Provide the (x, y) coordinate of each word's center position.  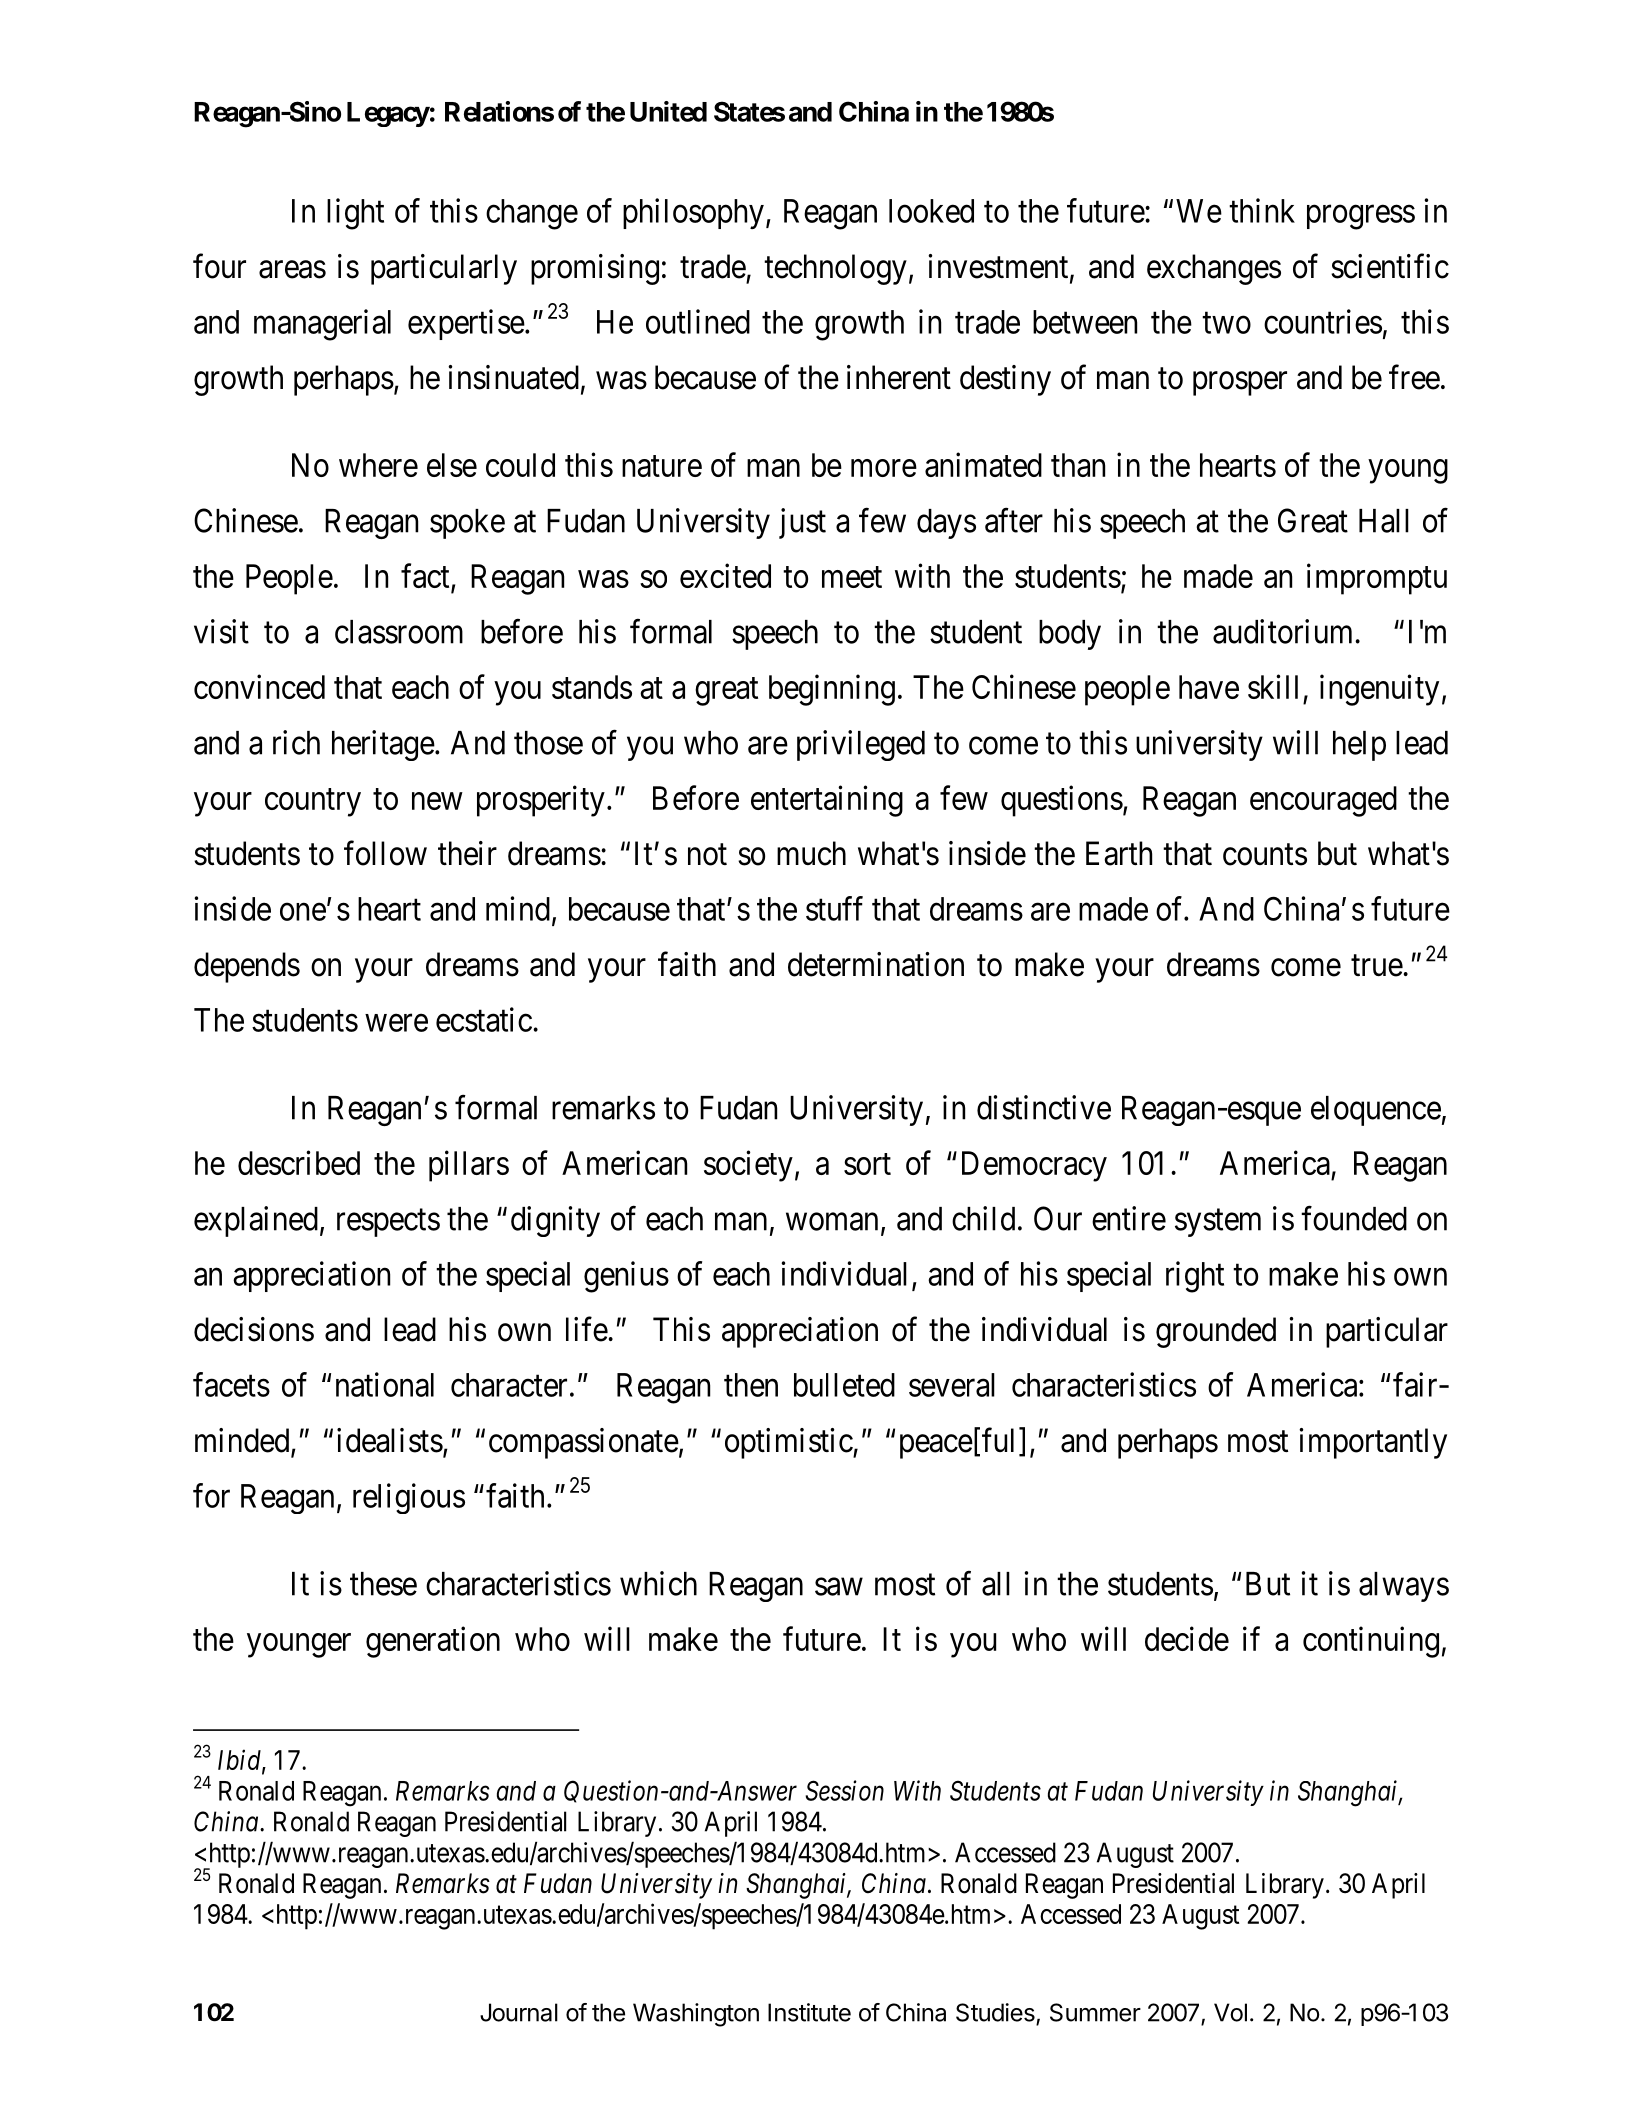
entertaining (827, 801)
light (355, 214)
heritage (383, 745)
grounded (1216, 1332)
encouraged (1323, 801)
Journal (519, 2012)
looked (931, 211)
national (385, 1384)
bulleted (844, 1385)
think (1262, 210)
